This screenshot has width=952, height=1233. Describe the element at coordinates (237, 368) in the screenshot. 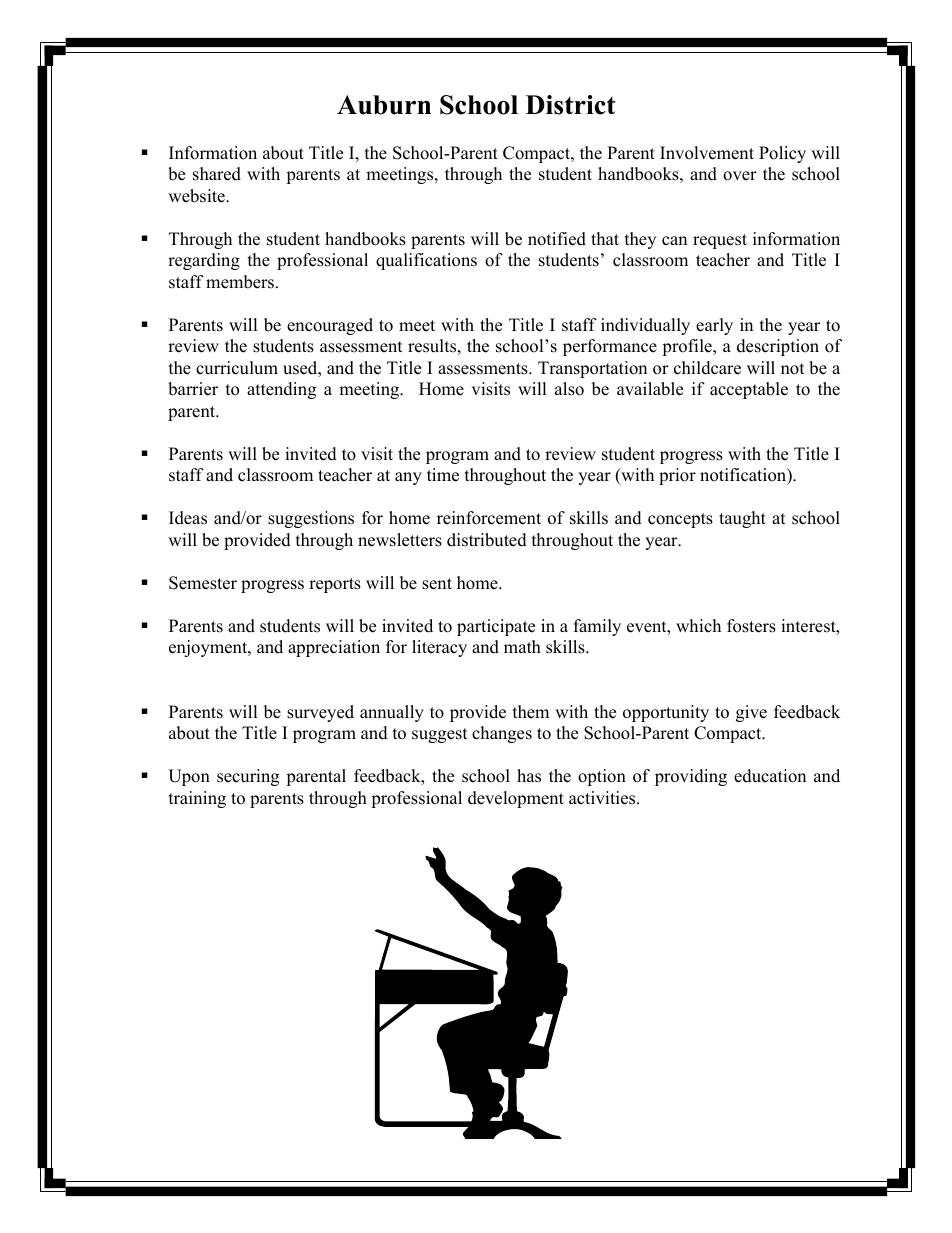

I see `curriculum` at that location.
